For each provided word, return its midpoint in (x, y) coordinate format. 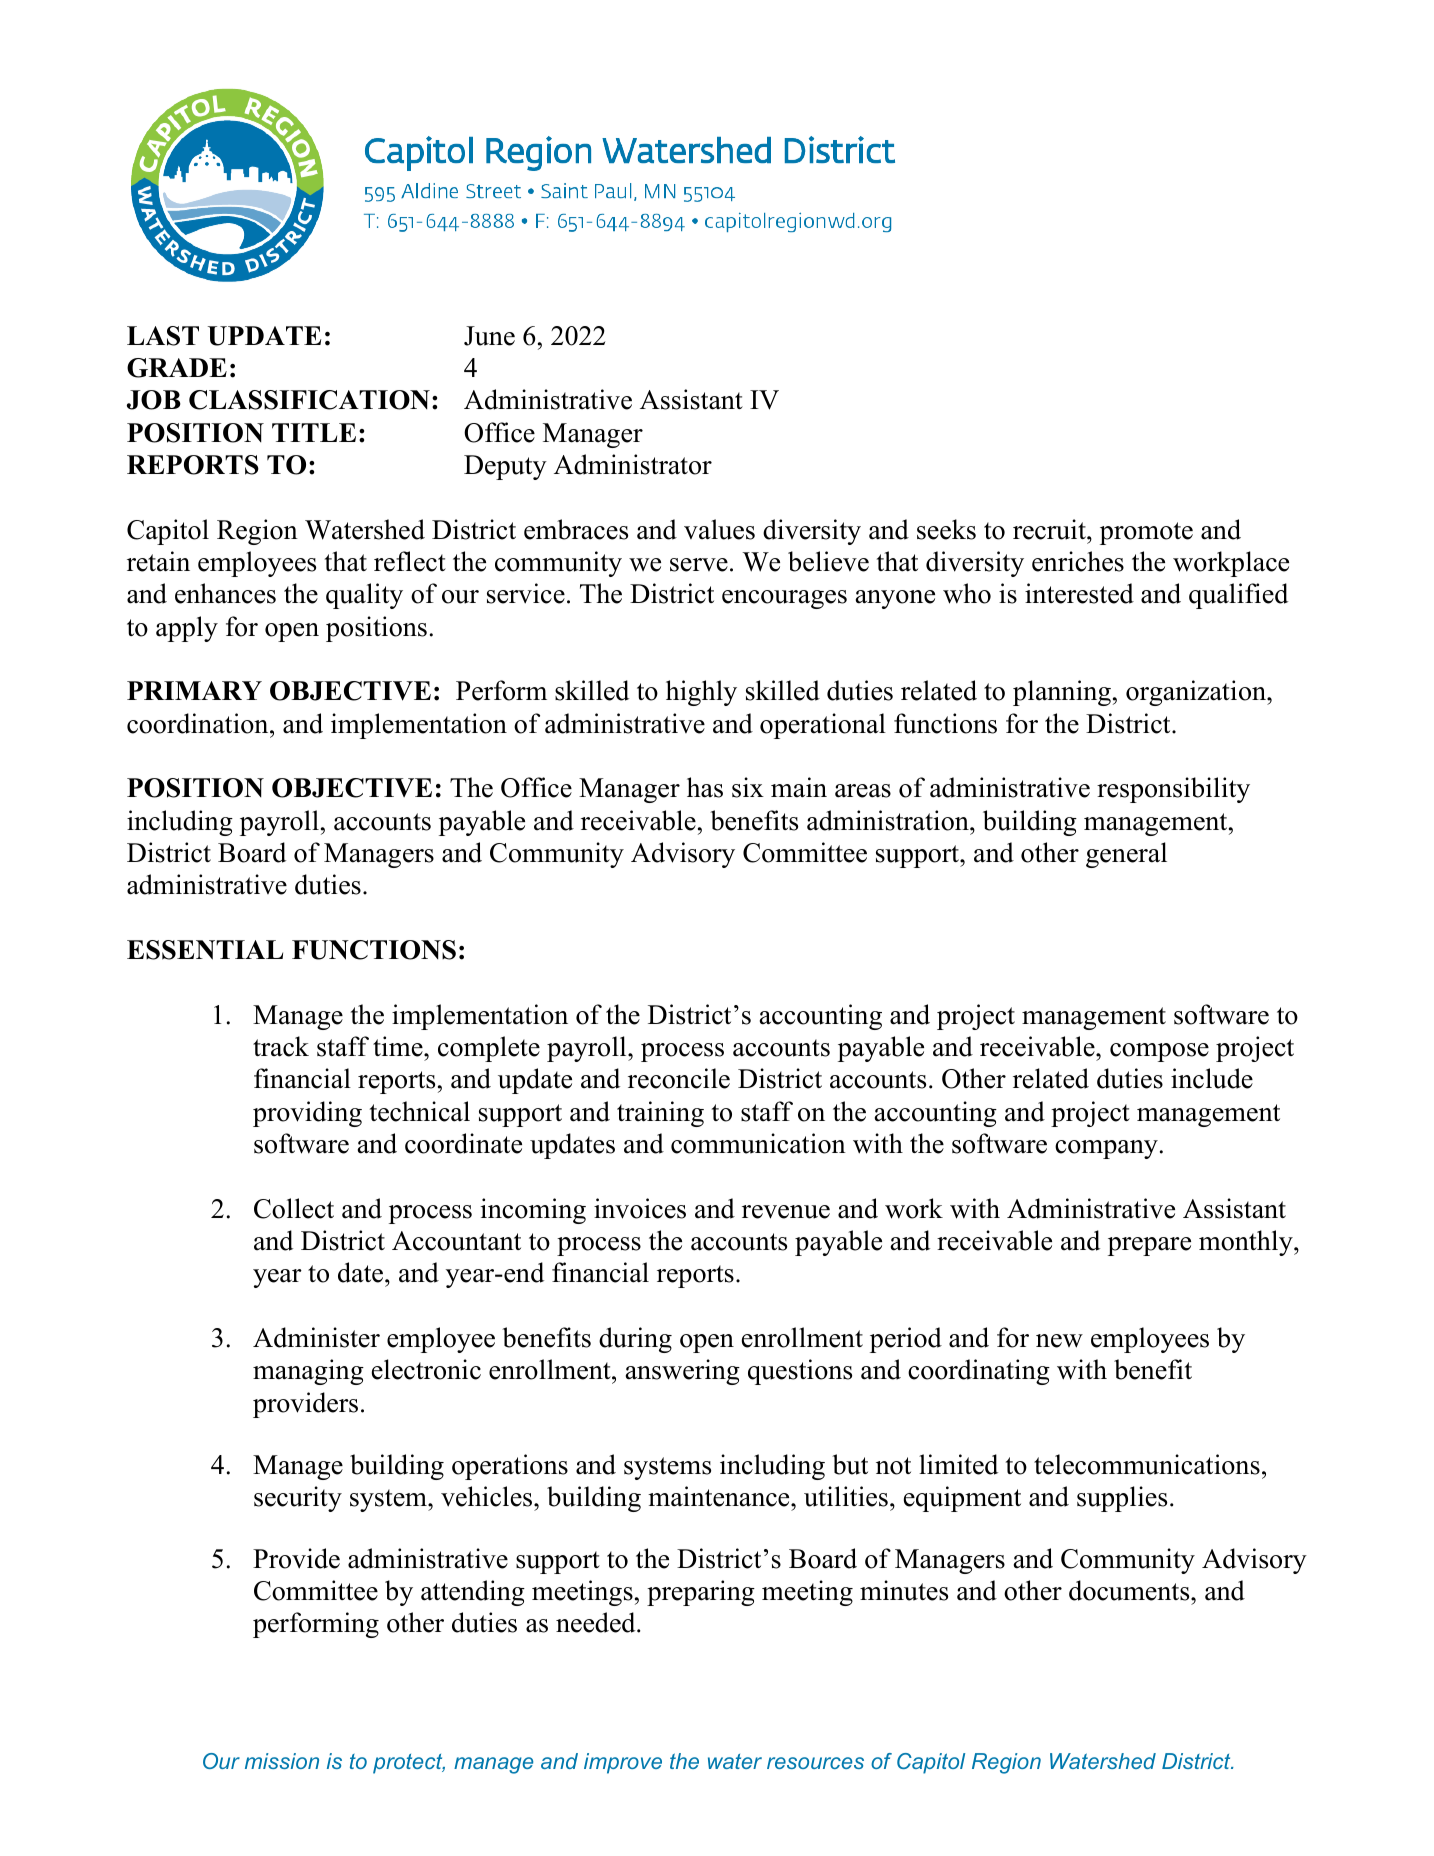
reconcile (679, 1078)
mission (282, 1761)
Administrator (633, 464)
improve (623, 1763)
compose (1159, 1052)
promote (1146, 533)
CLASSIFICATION (309, 400)
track (281, 1046)
